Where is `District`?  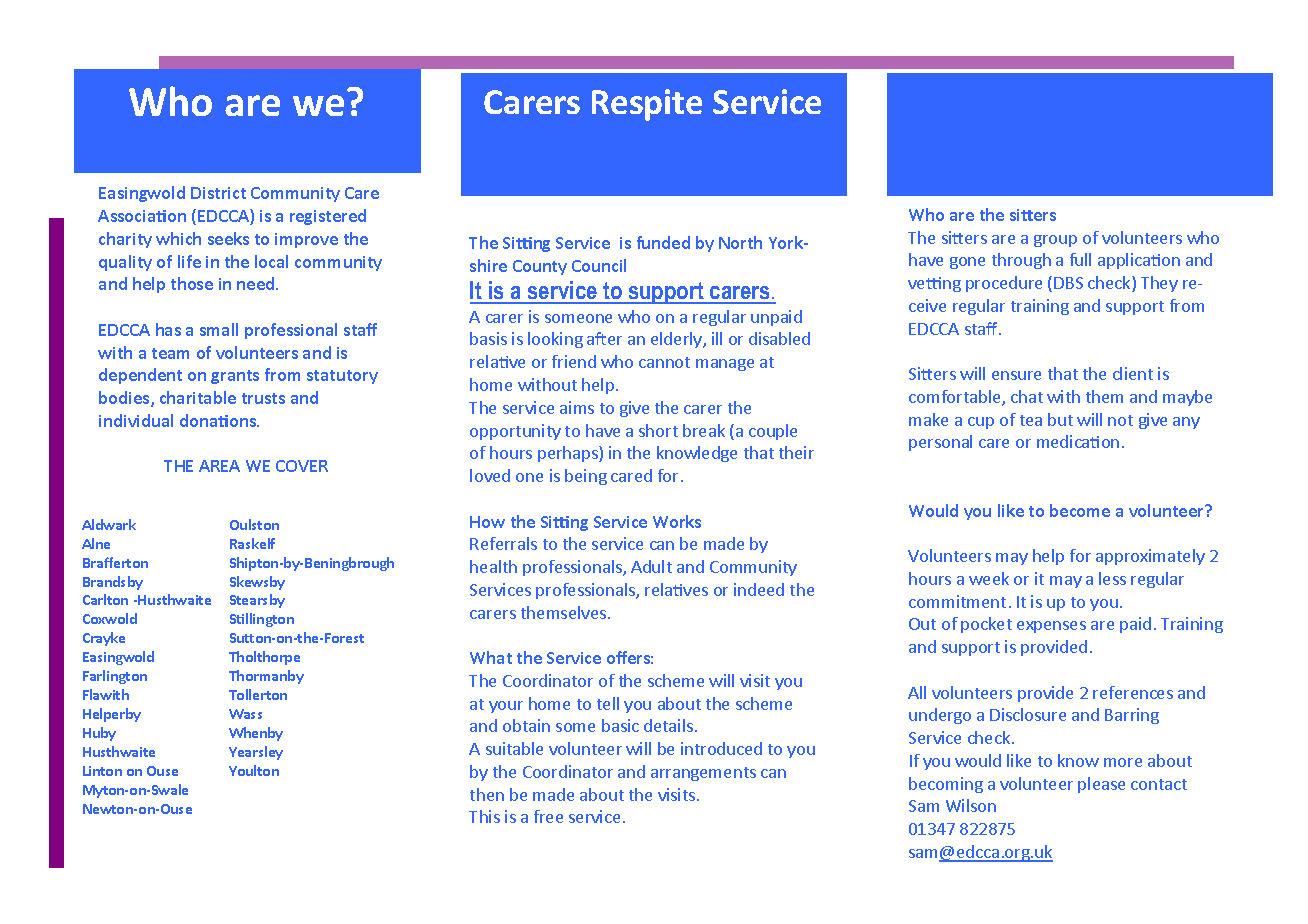 District is located at coordinates (218, 193).
